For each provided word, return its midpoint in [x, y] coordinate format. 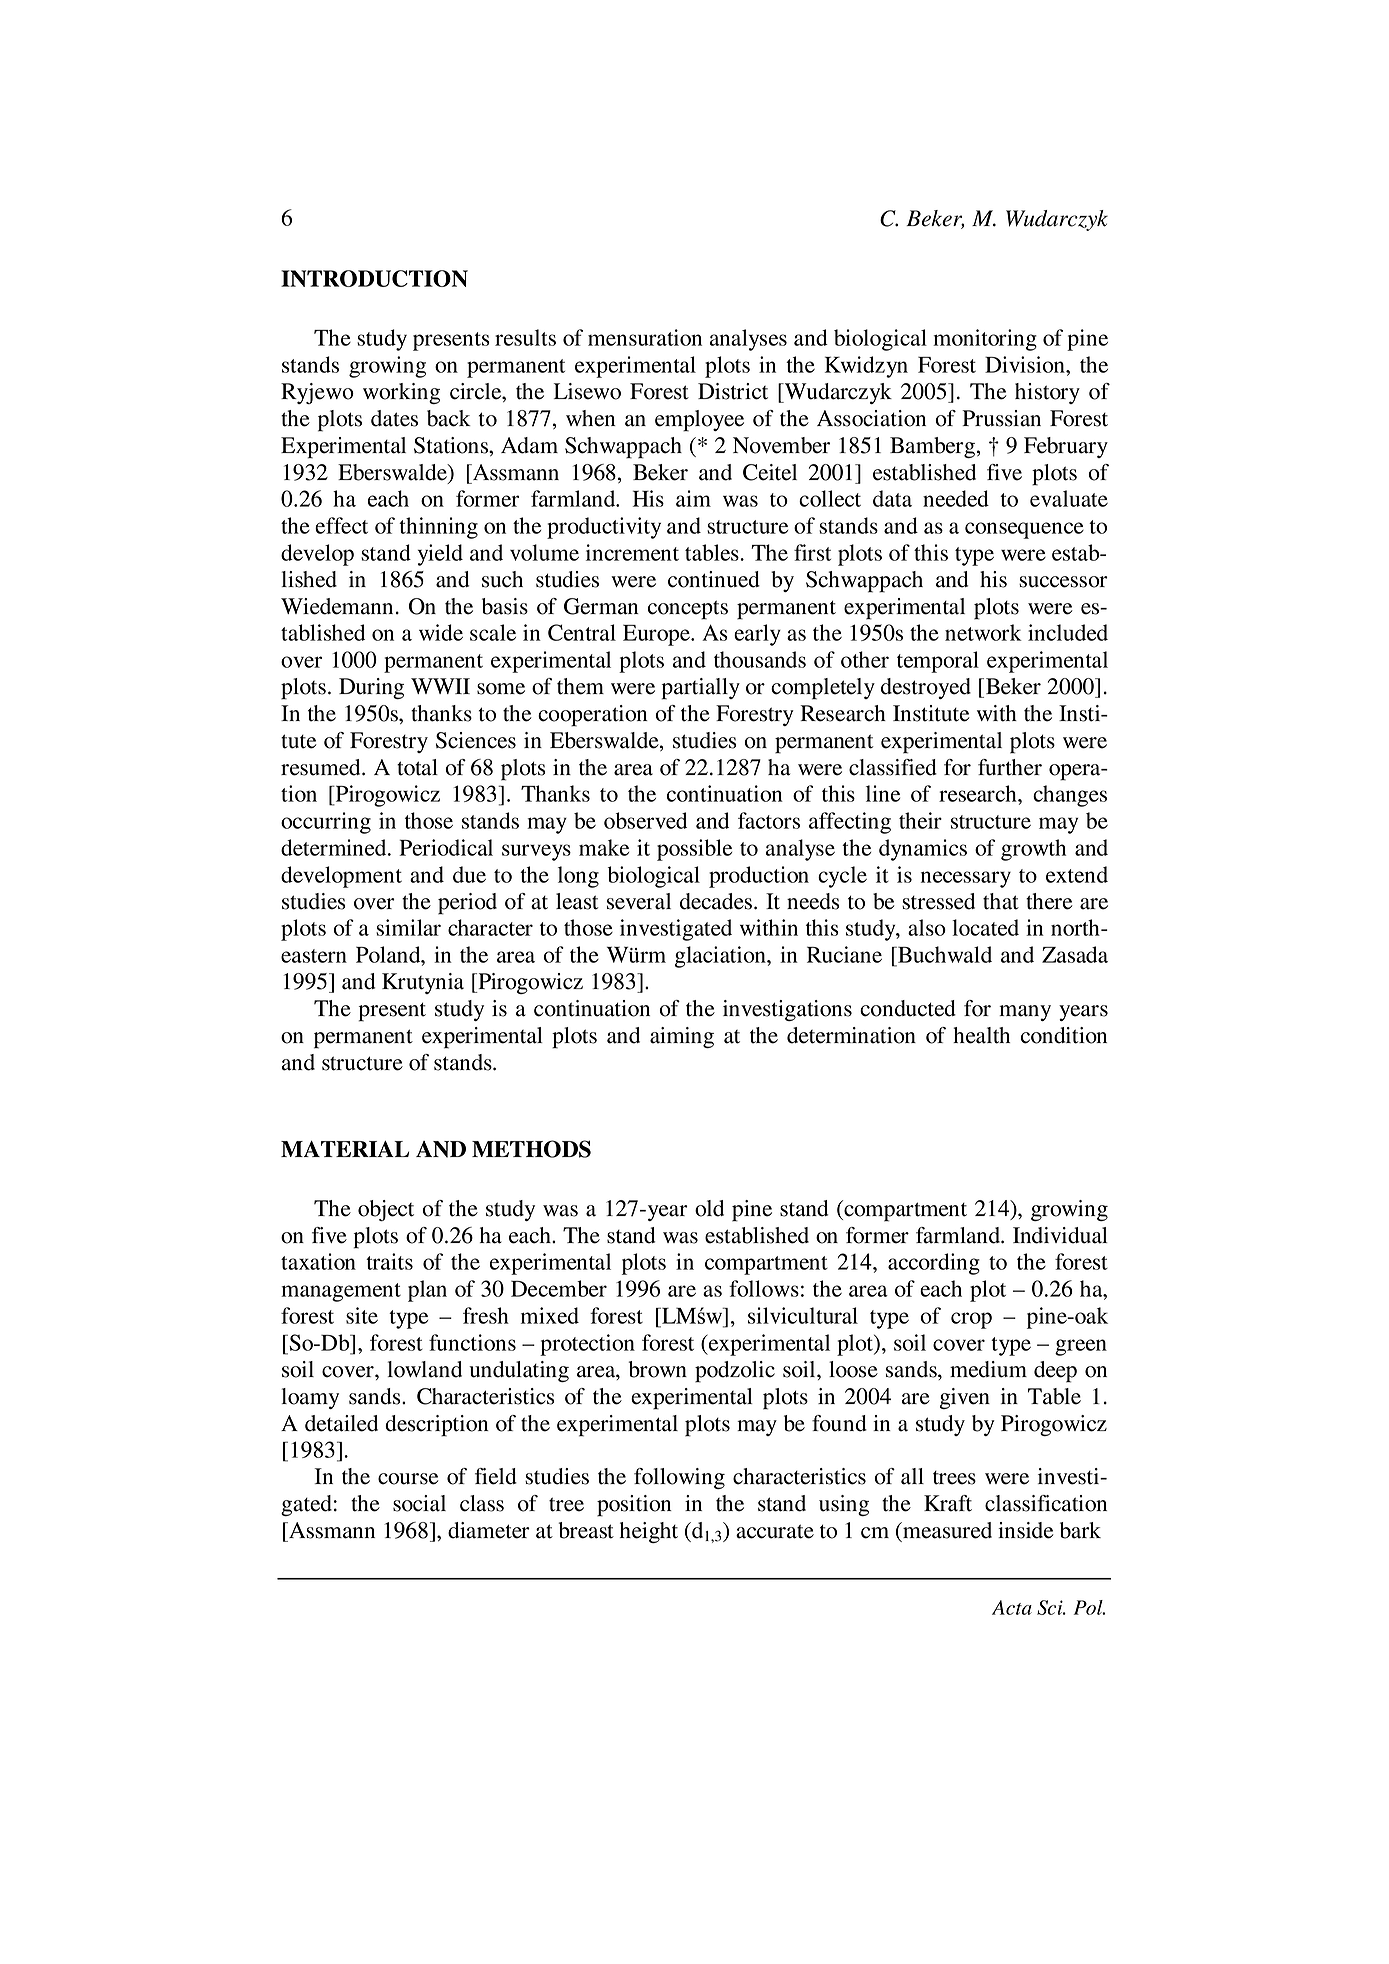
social [419, 1503]
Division [1026, 364]
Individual [1060, 1235]
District [733, 391]
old [709, 1208]
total [417, 767]
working [401, 393]
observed [645, 820]
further [1010, 767]
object [386, 1210]
